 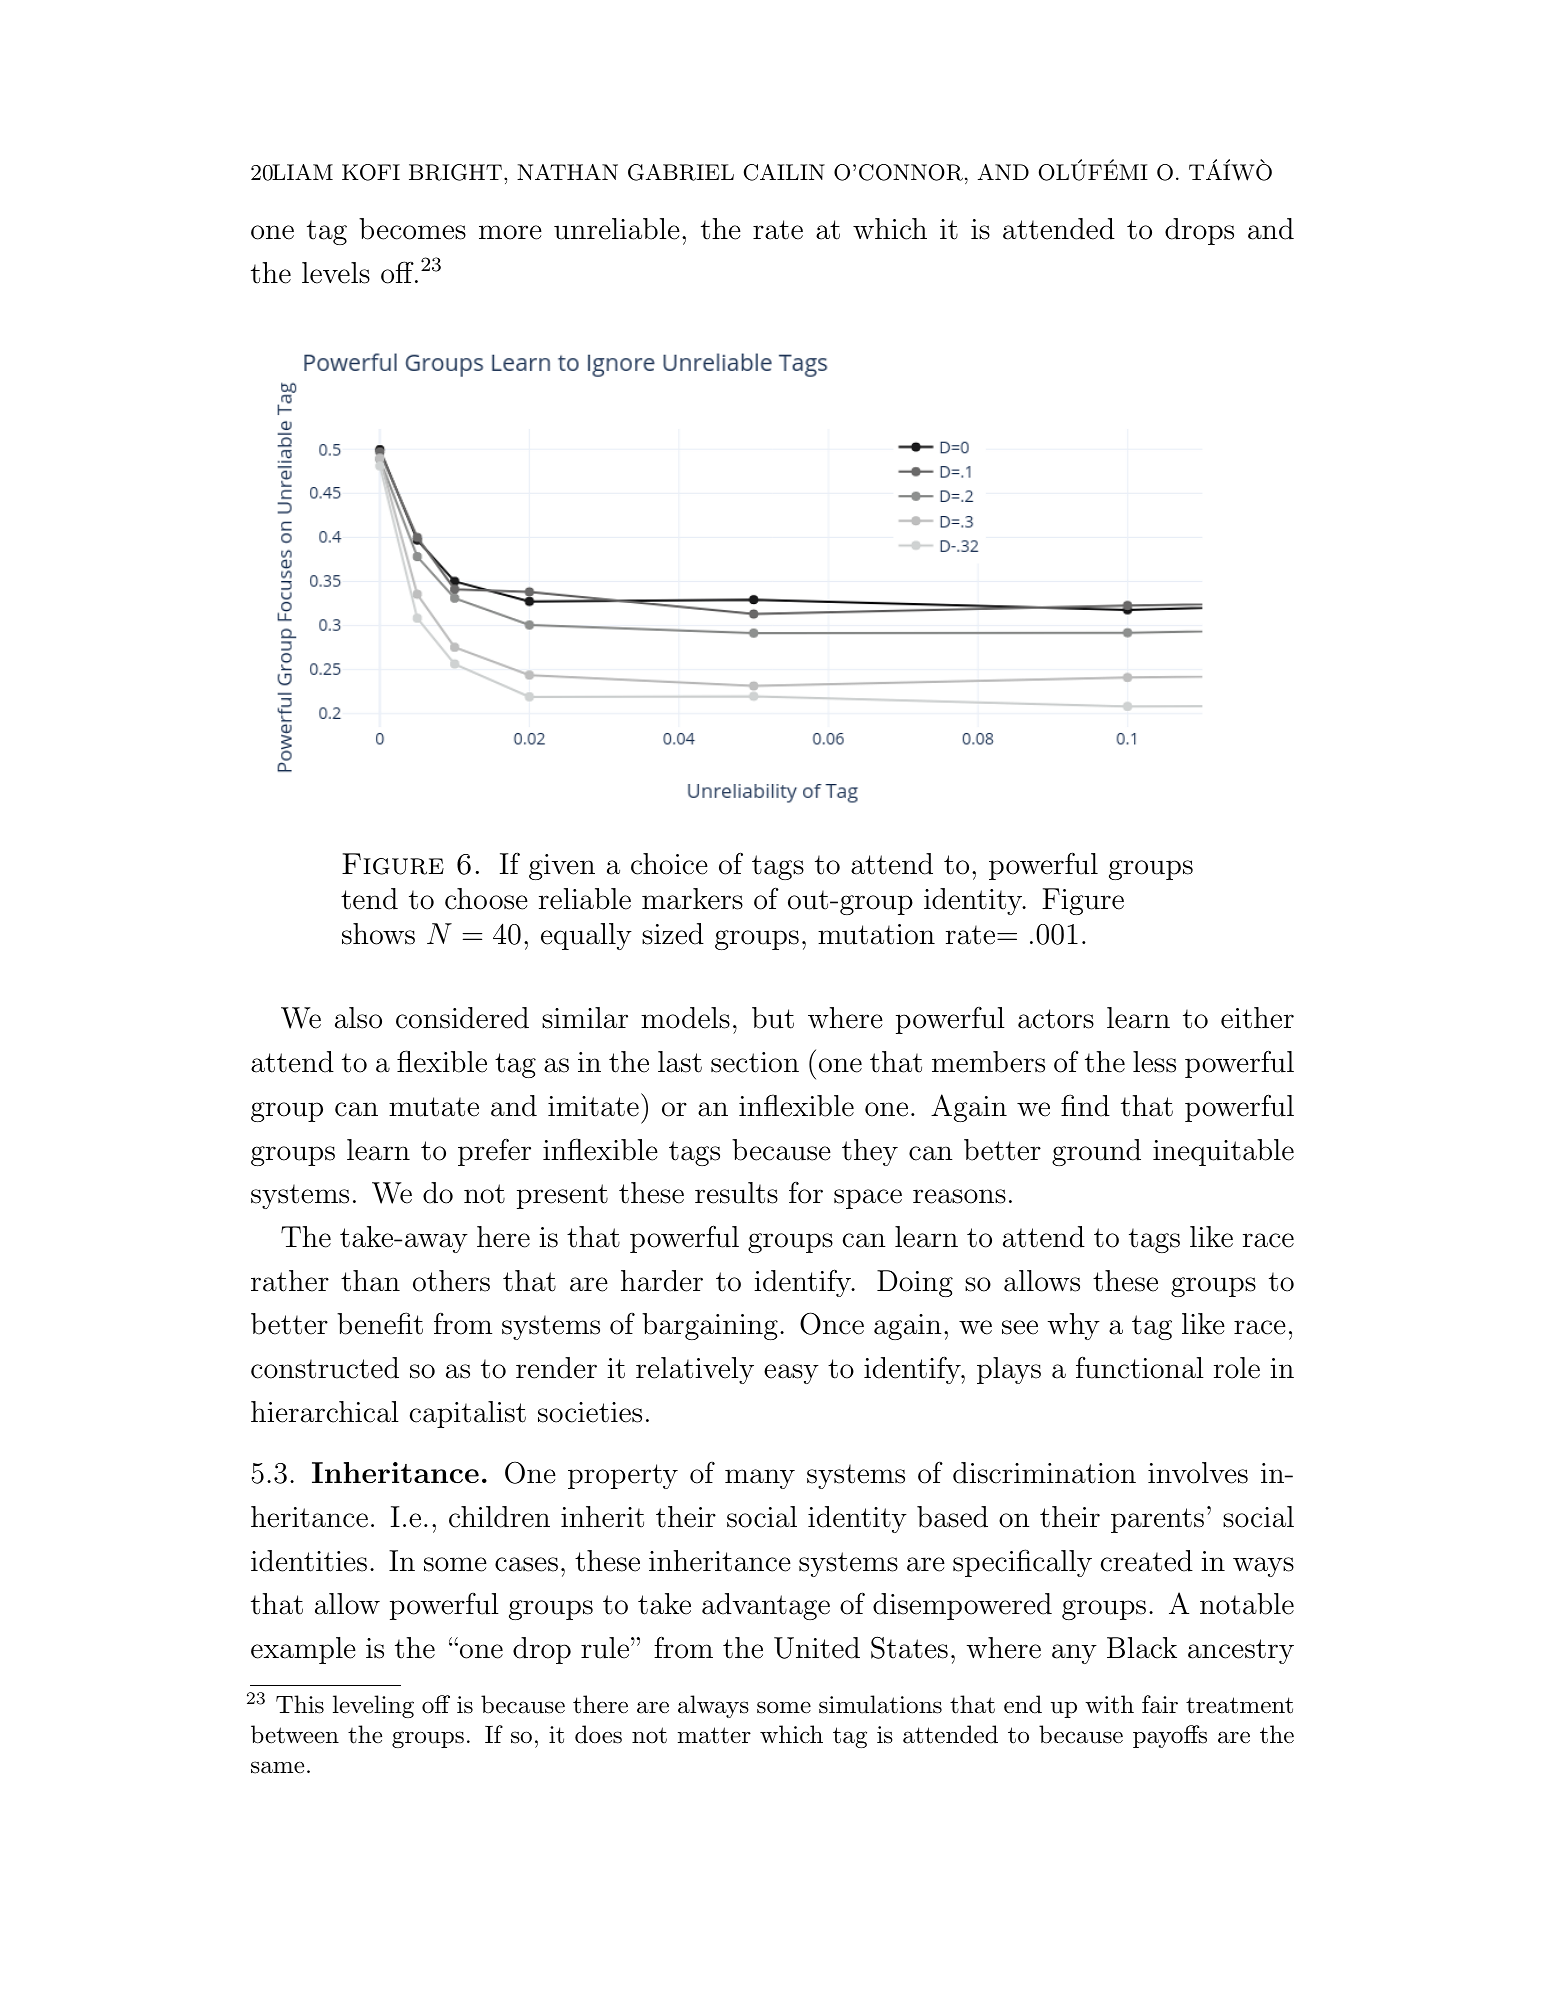 I want to click on GABRIEL, so click(x=681, y=172).
